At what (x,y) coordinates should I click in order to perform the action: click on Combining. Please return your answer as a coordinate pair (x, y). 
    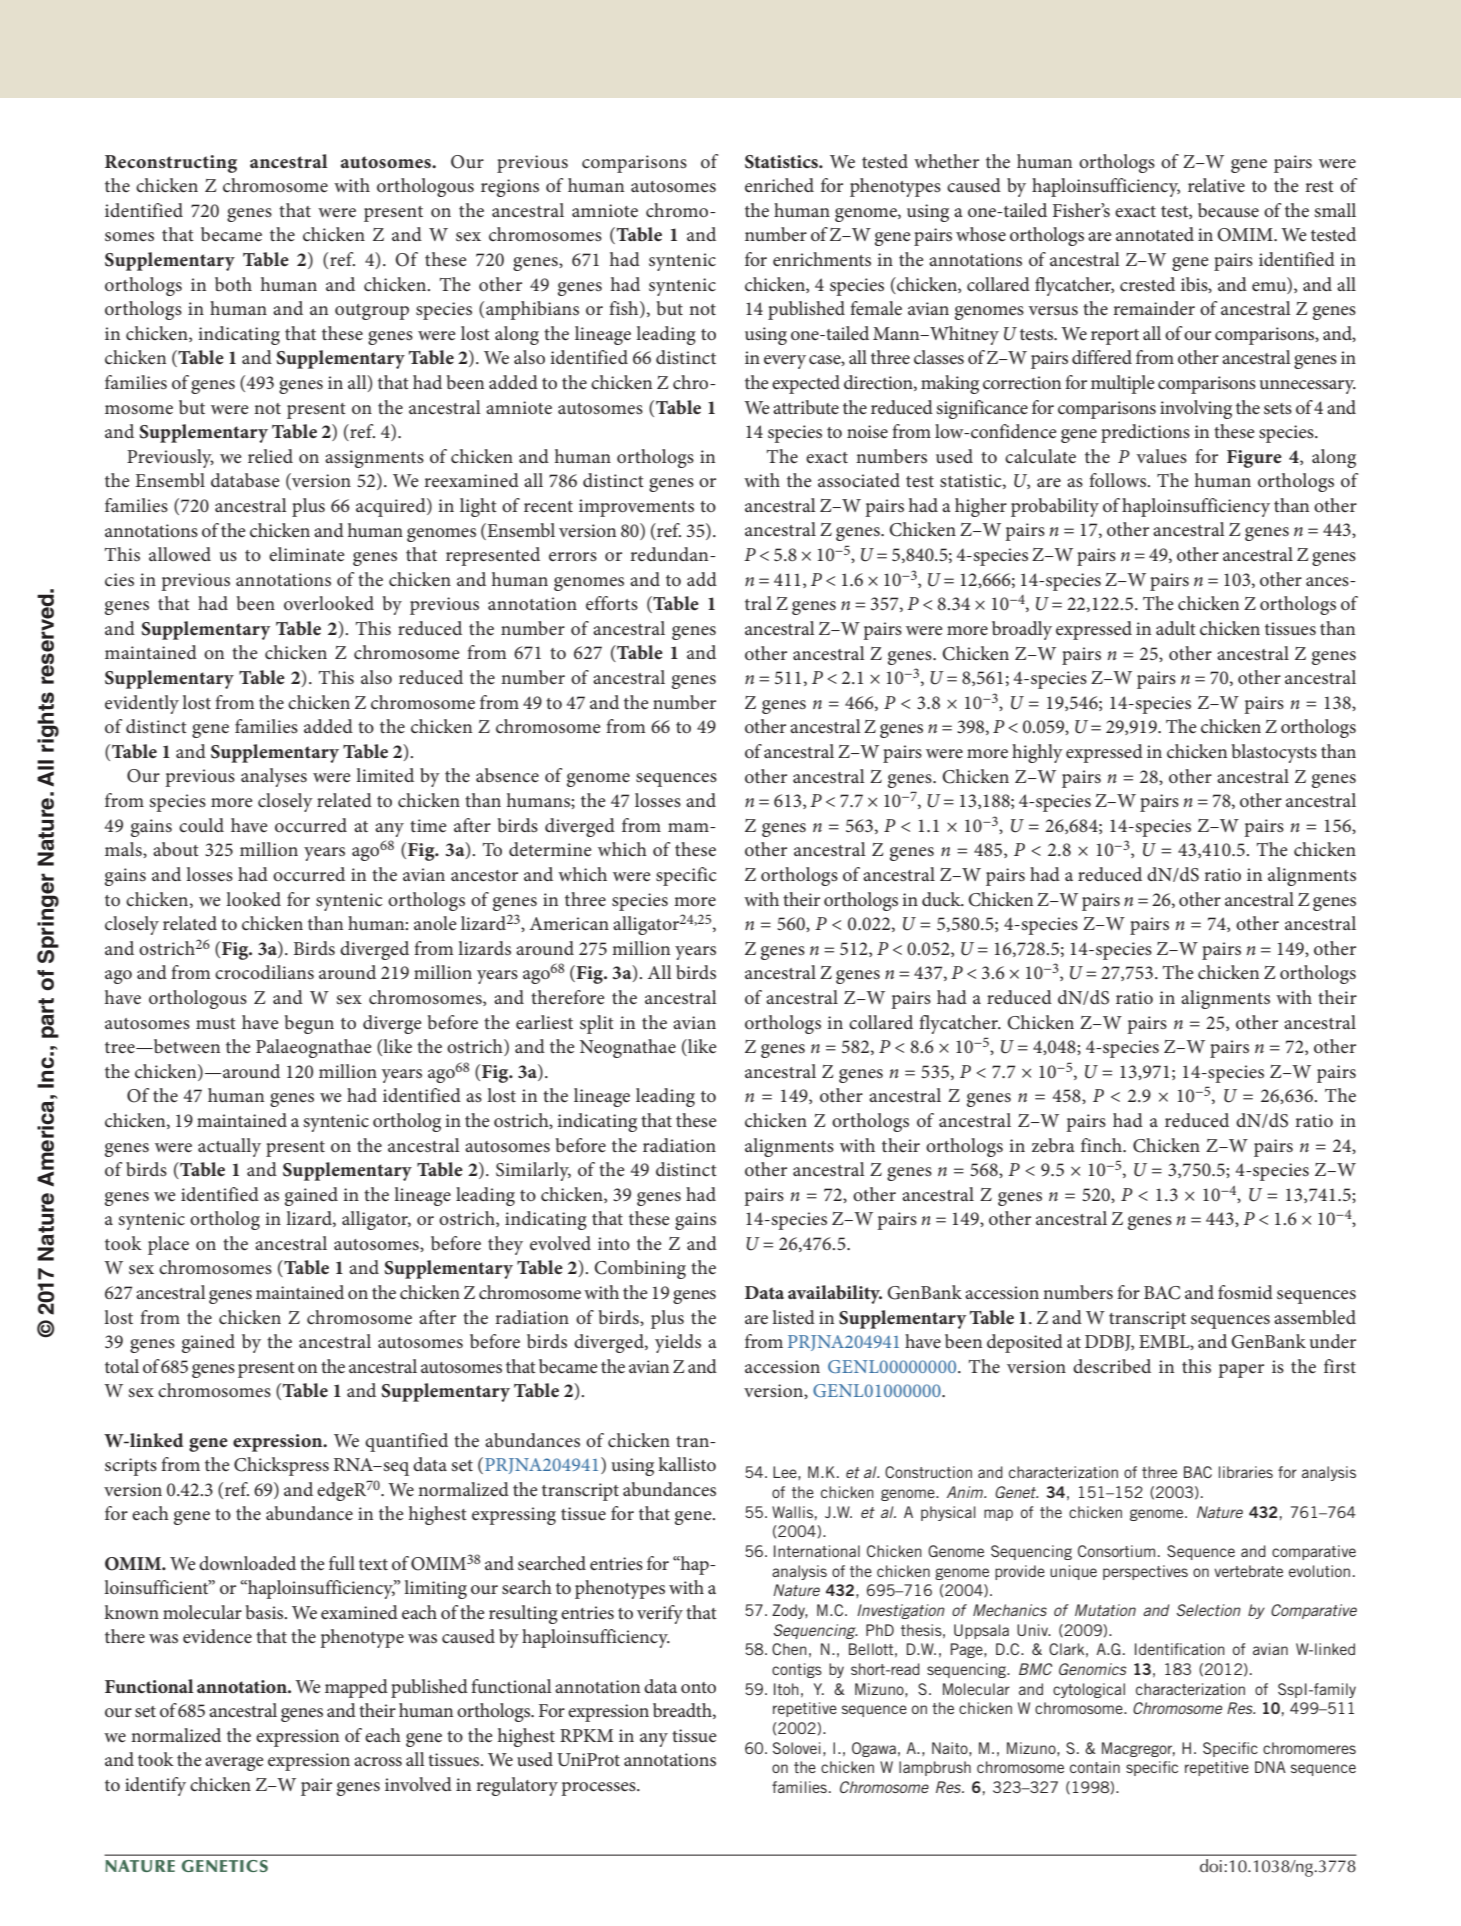
    Looking at the image, I should click on (640, 1269).
